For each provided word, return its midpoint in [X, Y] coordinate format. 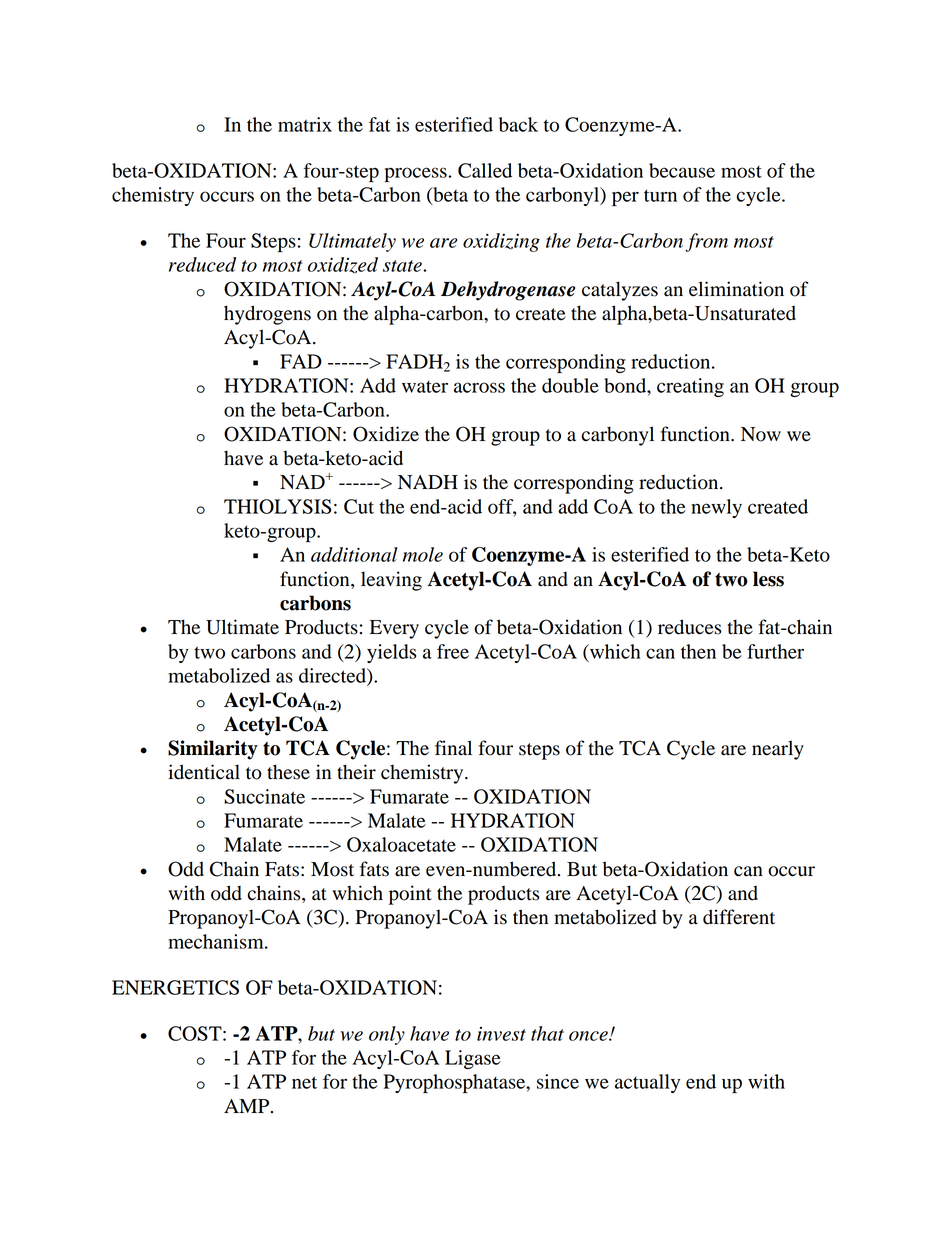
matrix [305, 124]
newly [716, 508]
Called [485, 170]
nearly [778, 750]
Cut [359, 506]
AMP [248, 1106]
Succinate [264, 796]
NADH [428, 482]
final [453, 748]
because [682, 170]
